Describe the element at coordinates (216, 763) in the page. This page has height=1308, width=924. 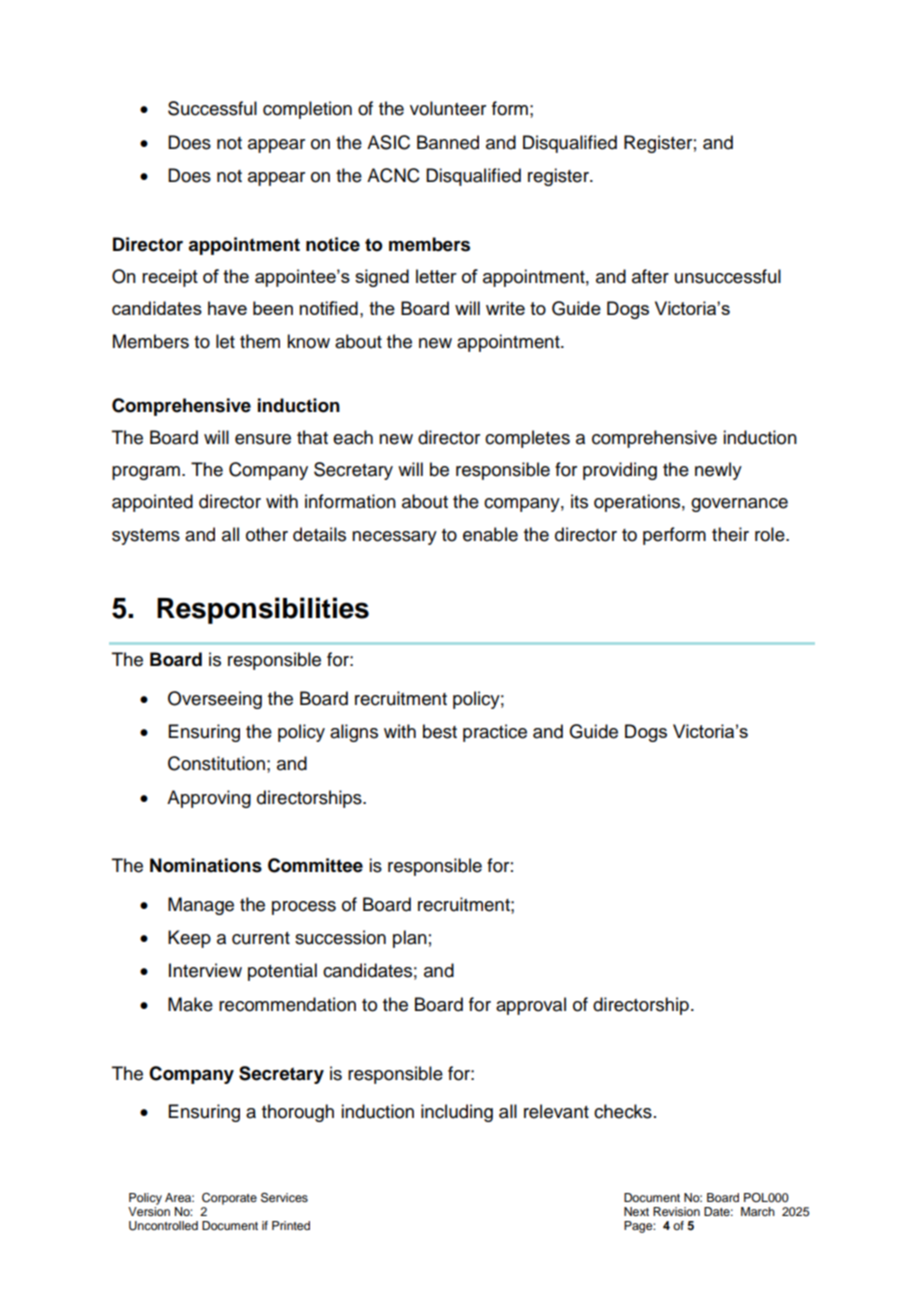
I see `Constitution` at that location.
